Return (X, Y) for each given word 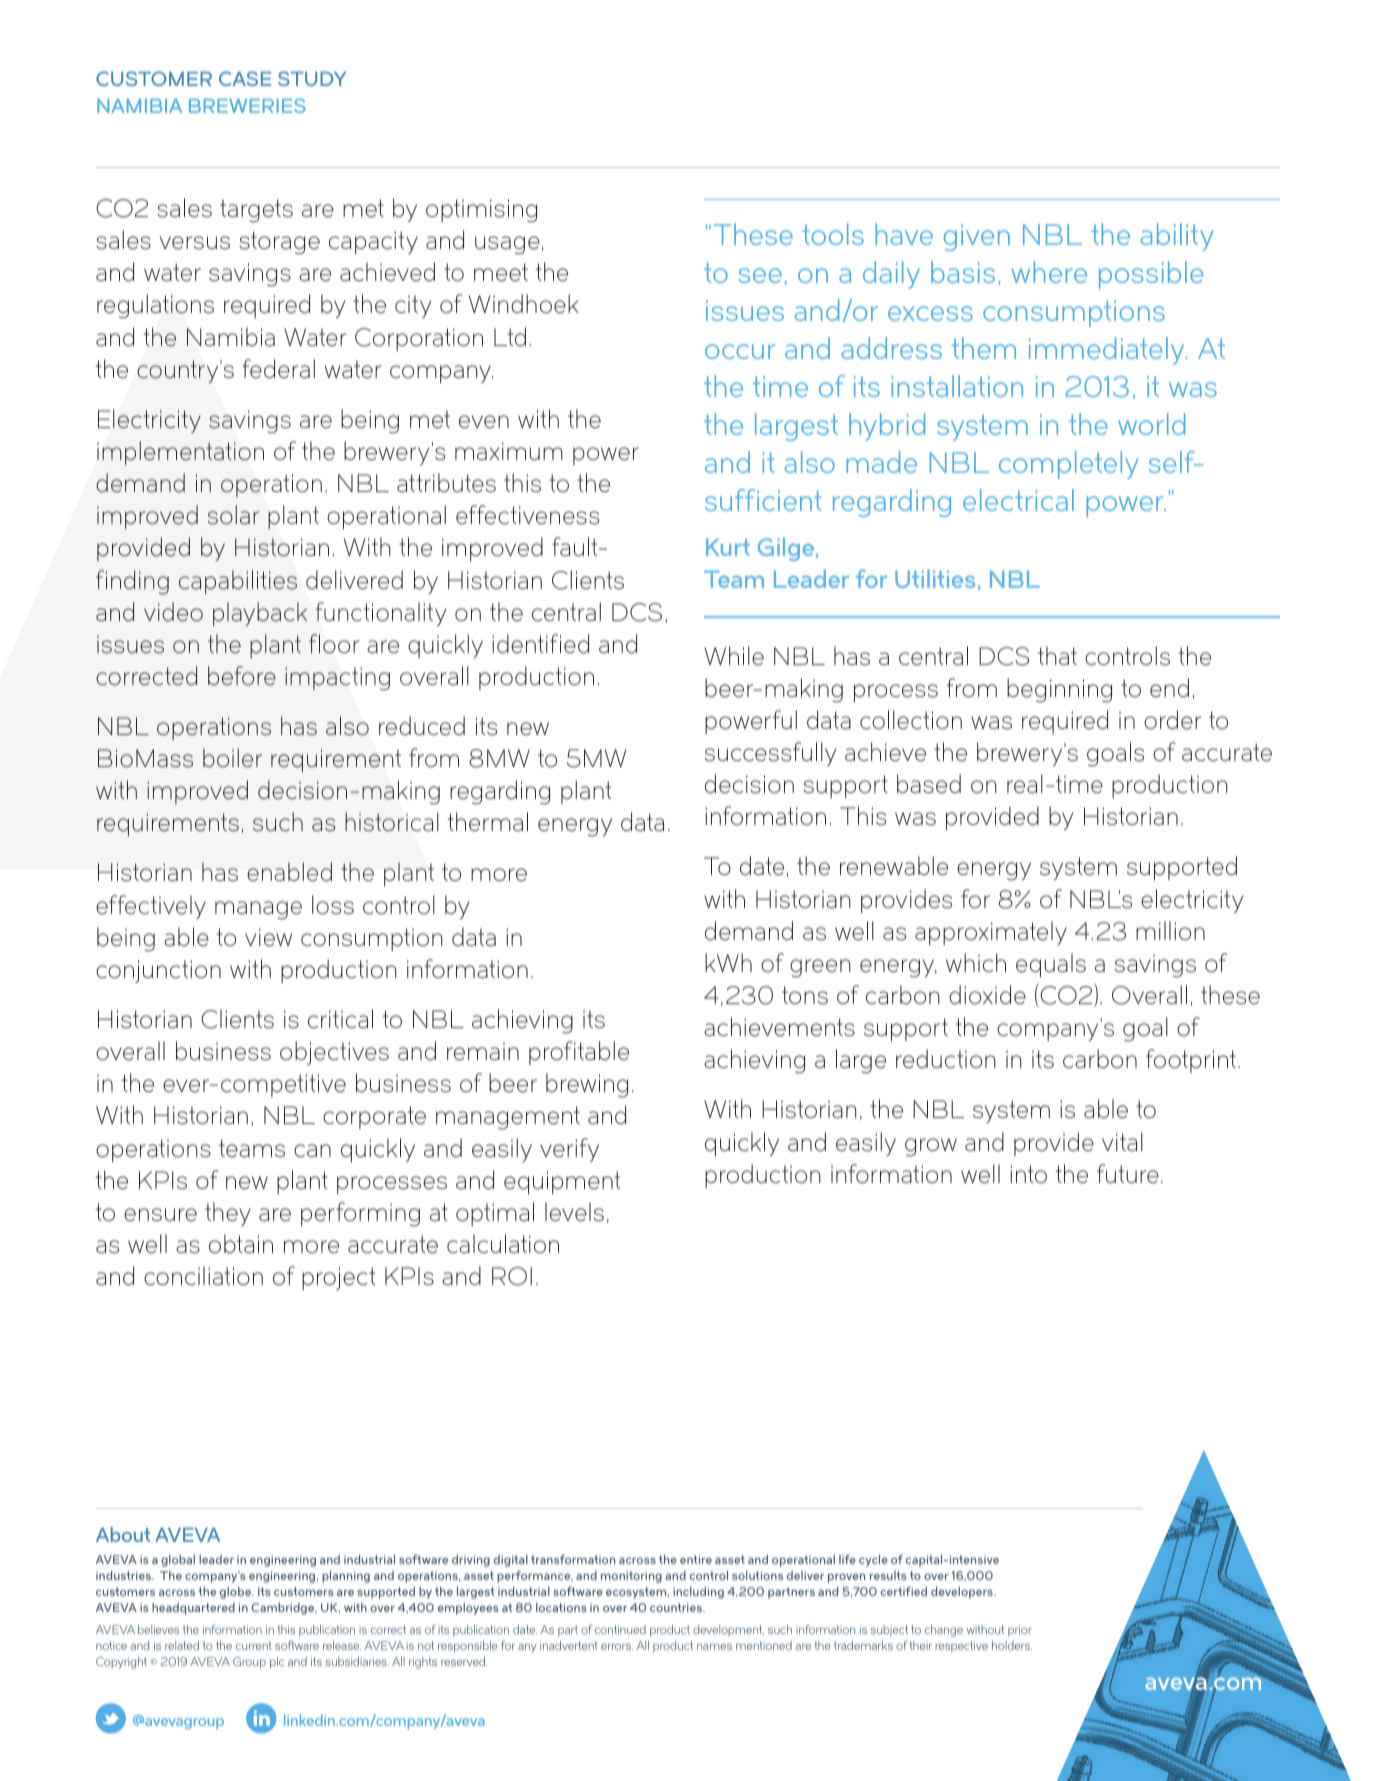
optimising (481, 211)
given (977, 237)
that (1057, 655)
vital (1122, 1141)
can (312, 1150)
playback (260, 614)
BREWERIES (247, 105)
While (734, 655)
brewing (587, 1085)
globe (236, 1593)
